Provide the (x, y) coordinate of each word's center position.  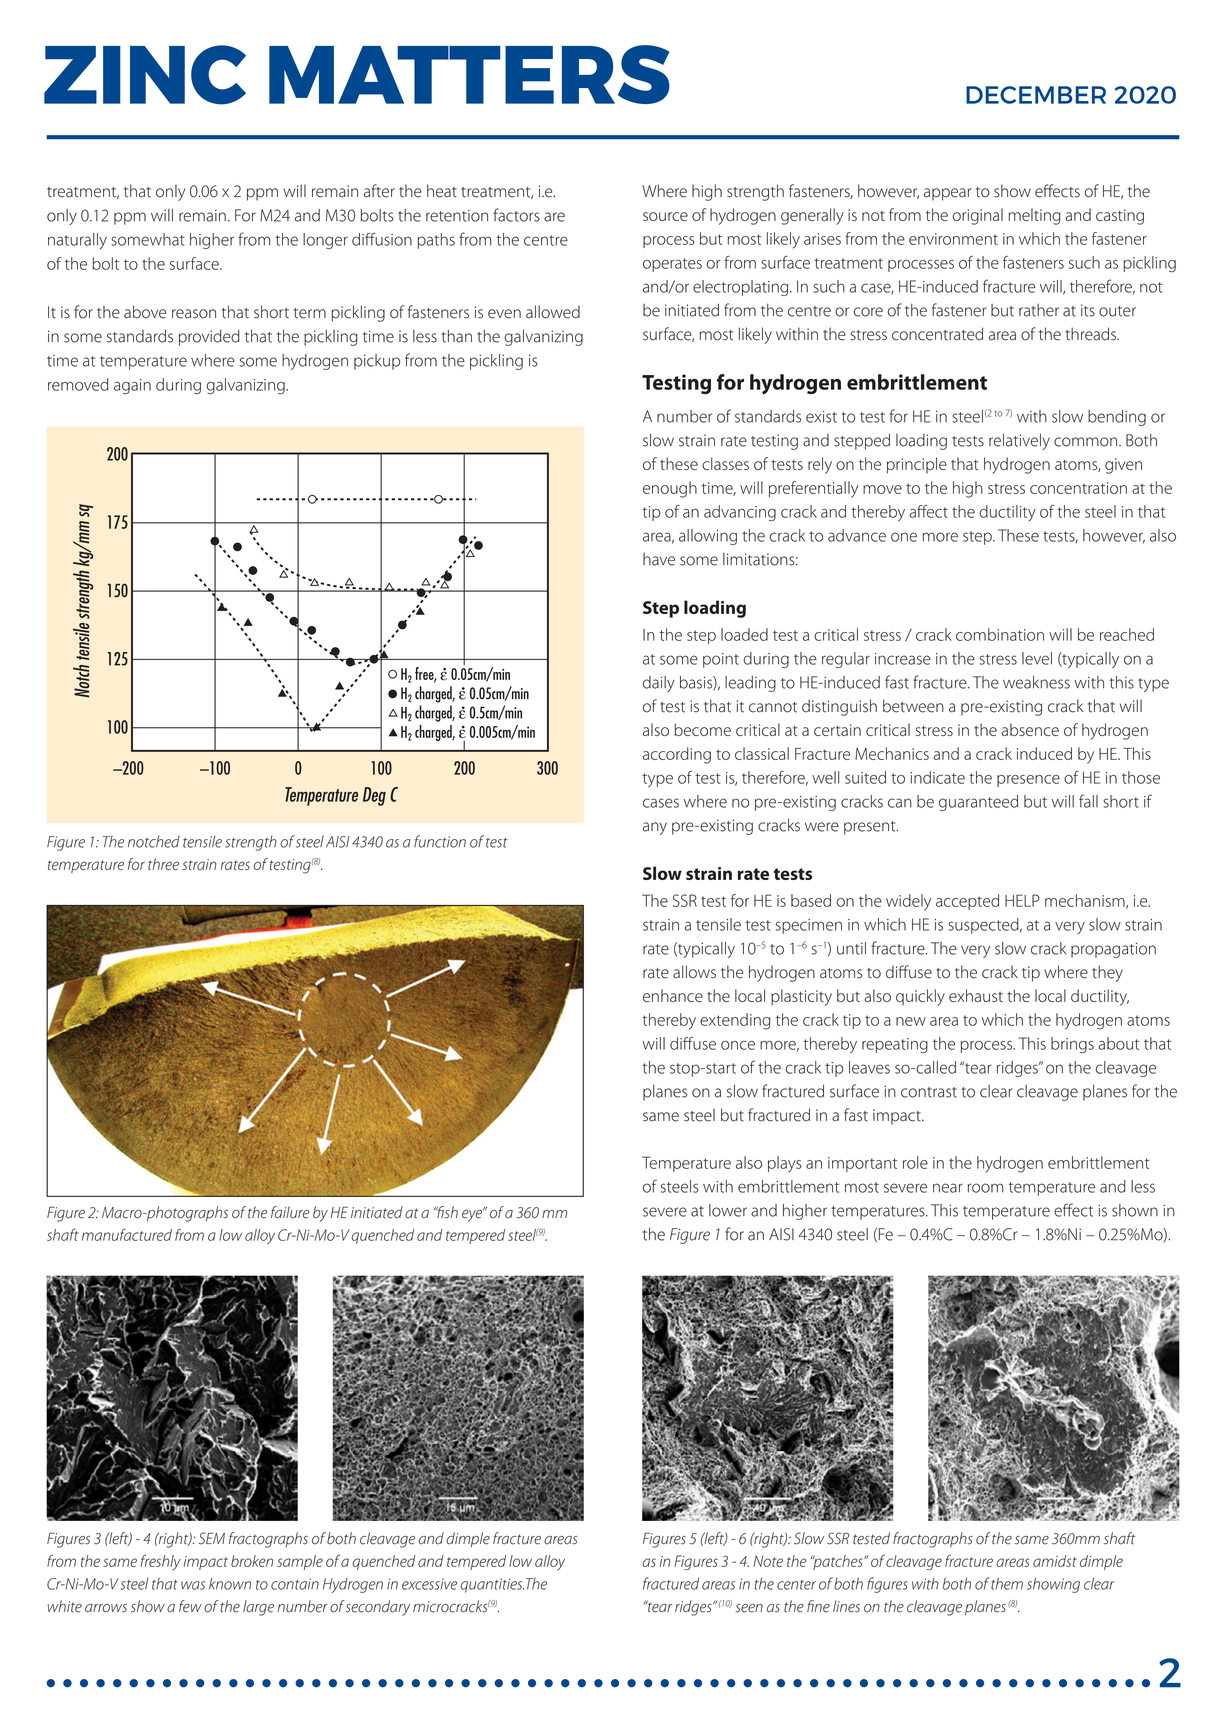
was (193, 1585)
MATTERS (469, 74)
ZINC (145, 75)
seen (749, 1608)
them (1007, 1583)
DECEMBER (1036, 95)
